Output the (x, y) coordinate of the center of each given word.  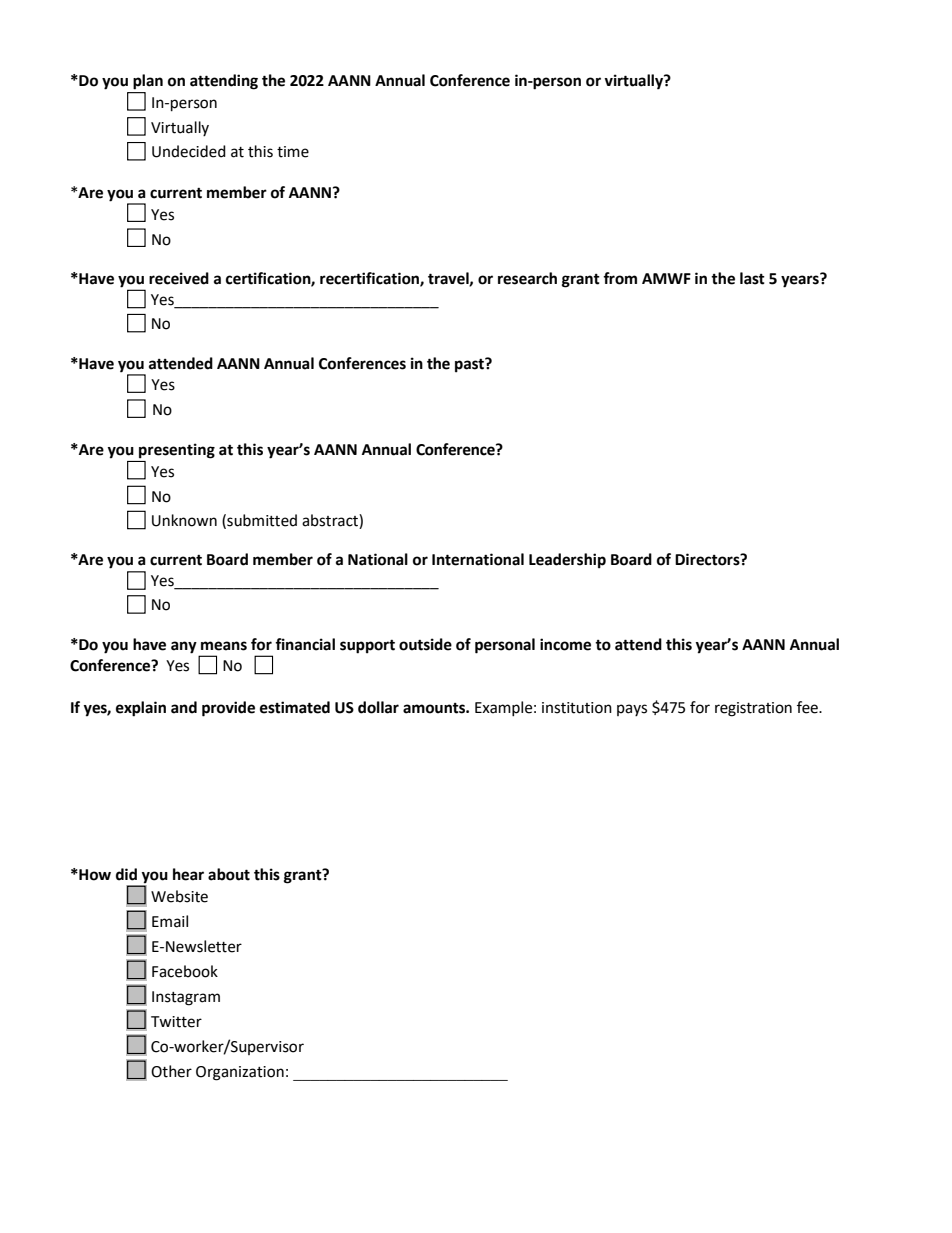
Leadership (567, 561)
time (293, 152)
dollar (378, 707)
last (752, 278)
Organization (240, 1073)
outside (425, 644)
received (179, 278)
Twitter (176, 1022)
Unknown (184, 520)
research (527, 278)
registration (753, 709)
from (620, 278)
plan (148, 82)
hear (188, 874)
